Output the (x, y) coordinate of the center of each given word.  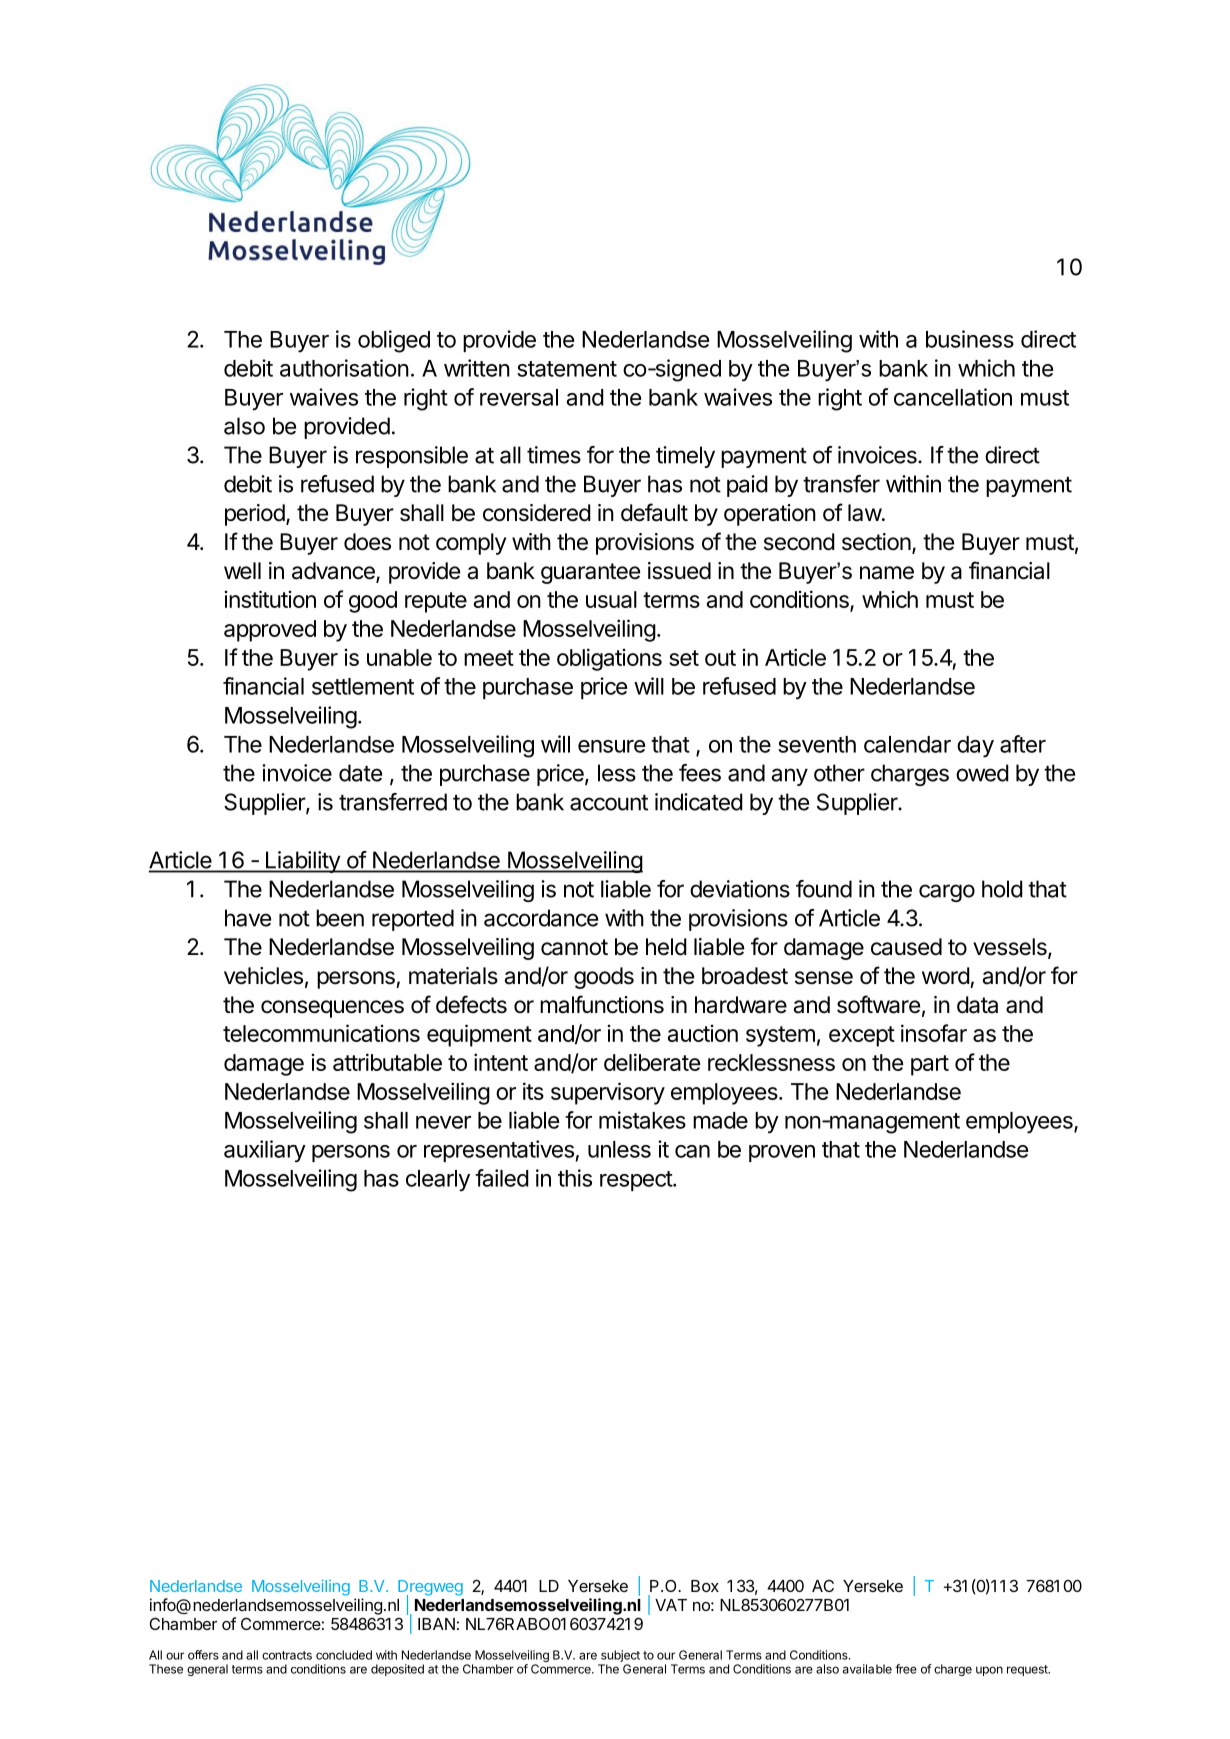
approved (270, 631)
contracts (287, 1655)
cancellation (953, 397)
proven (782, 1153)
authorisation (344, 368)
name (887, 573)
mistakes (642, 1120)
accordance (541, 918)
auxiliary (265, 1151)
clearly (438, 1181)
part (930, 1065)
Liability (302, 862)
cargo (947, 893)
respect (637, 1181)
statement (567, 369)
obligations (609, 659)
